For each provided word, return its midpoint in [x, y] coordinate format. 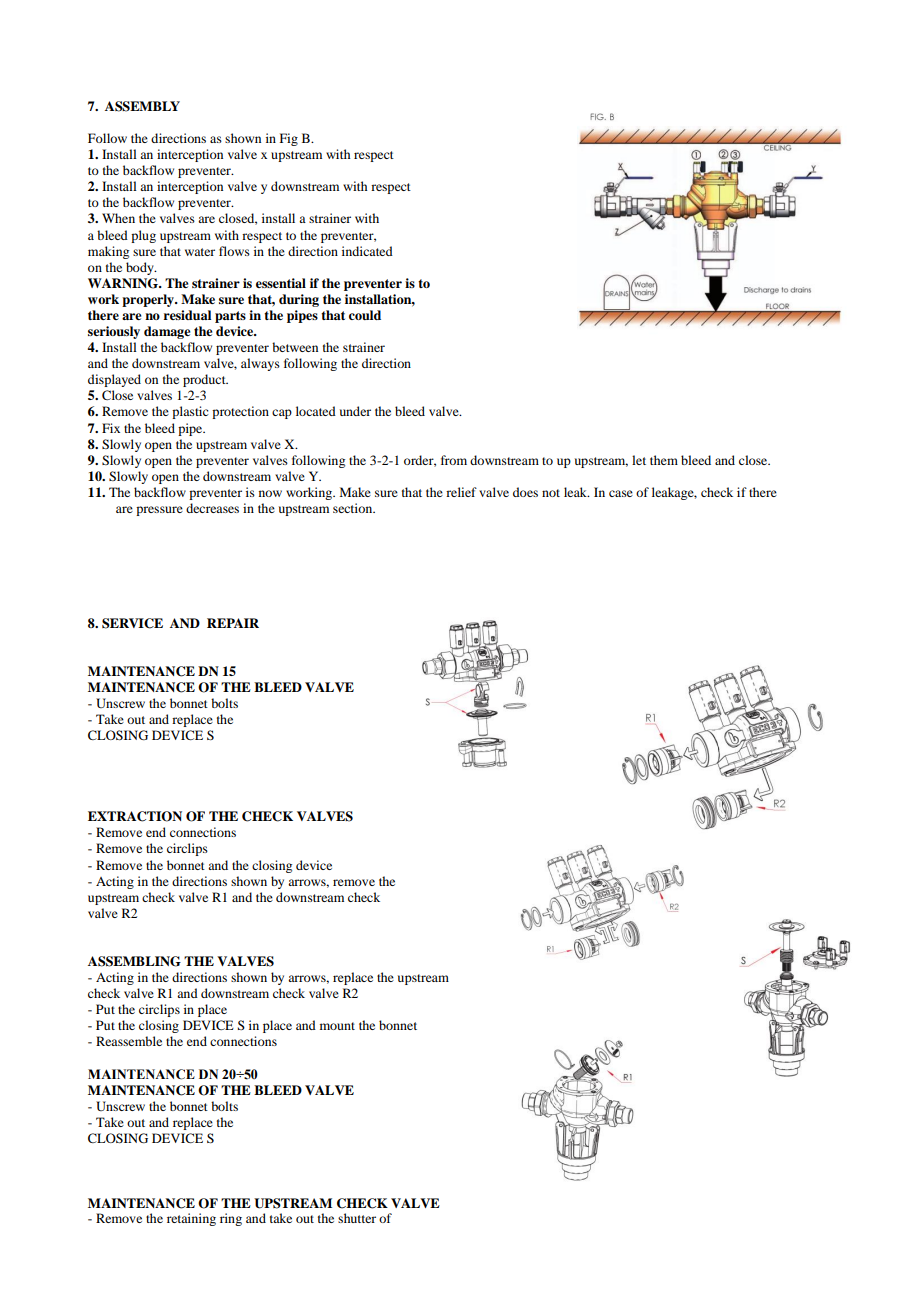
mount [337, 1026]
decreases [212, 508]
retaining [191, 1219]
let [639, 460]
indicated [367, 251]
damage [167, 332]
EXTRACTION [135, 816]
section [354, 508]
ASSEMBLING [134, 961]
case [621, 493]
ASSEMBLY [142, 106]
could [365, 315]
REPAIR [233, 623]
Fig [289, 139]
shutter [357, 1218]
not [551, 493]
